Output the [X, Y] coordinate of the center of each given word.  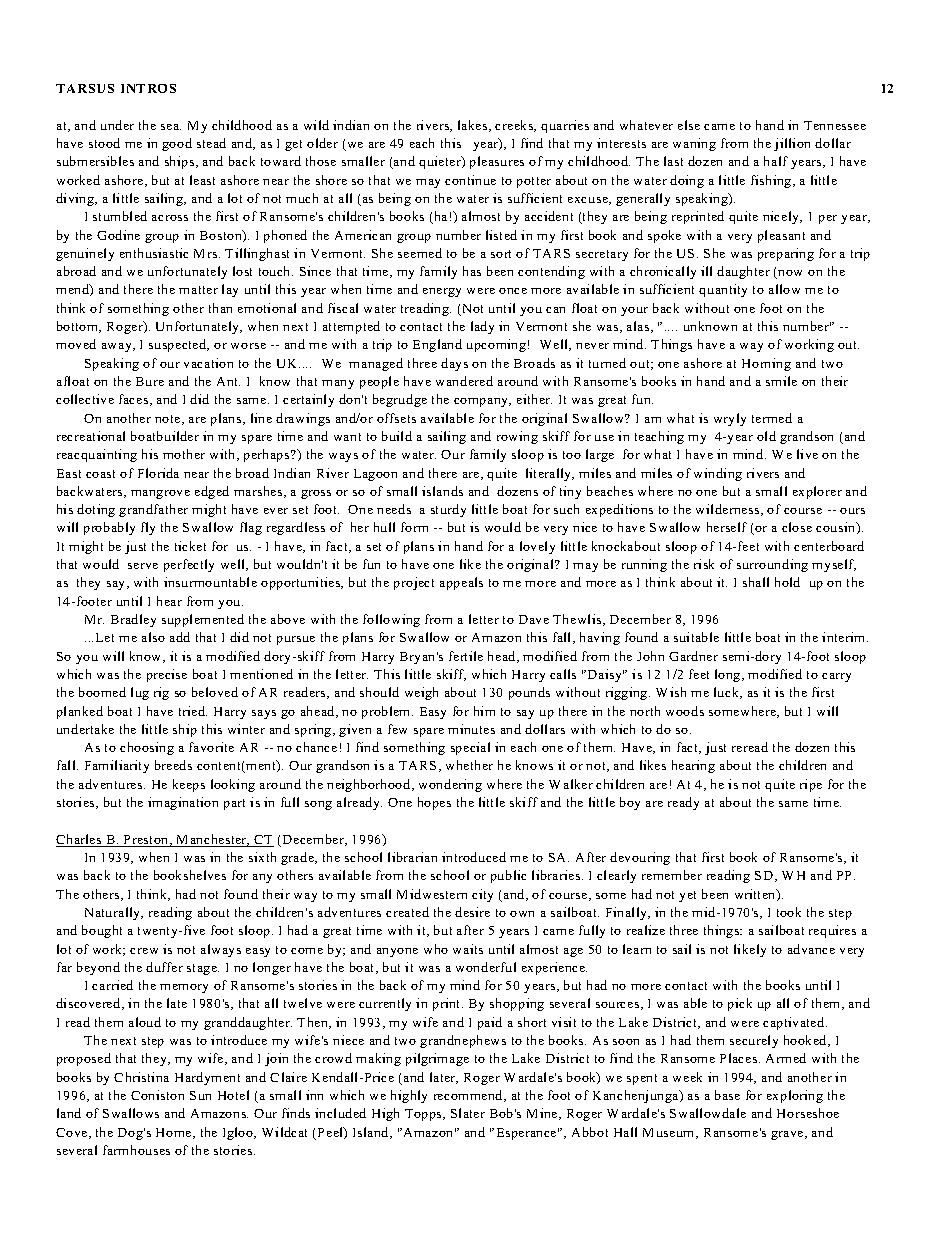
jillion [792, 144]
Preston [147, 840]
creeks [515, 126]
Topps [424, 1115]
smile [781, 381]
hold [787, 582]
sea [171, 127]
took [789, 912]
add [180, 637]
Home [175, 1133]
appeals [461, 583]
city [482, 895]
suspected [178, 345]
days [454, 364]
